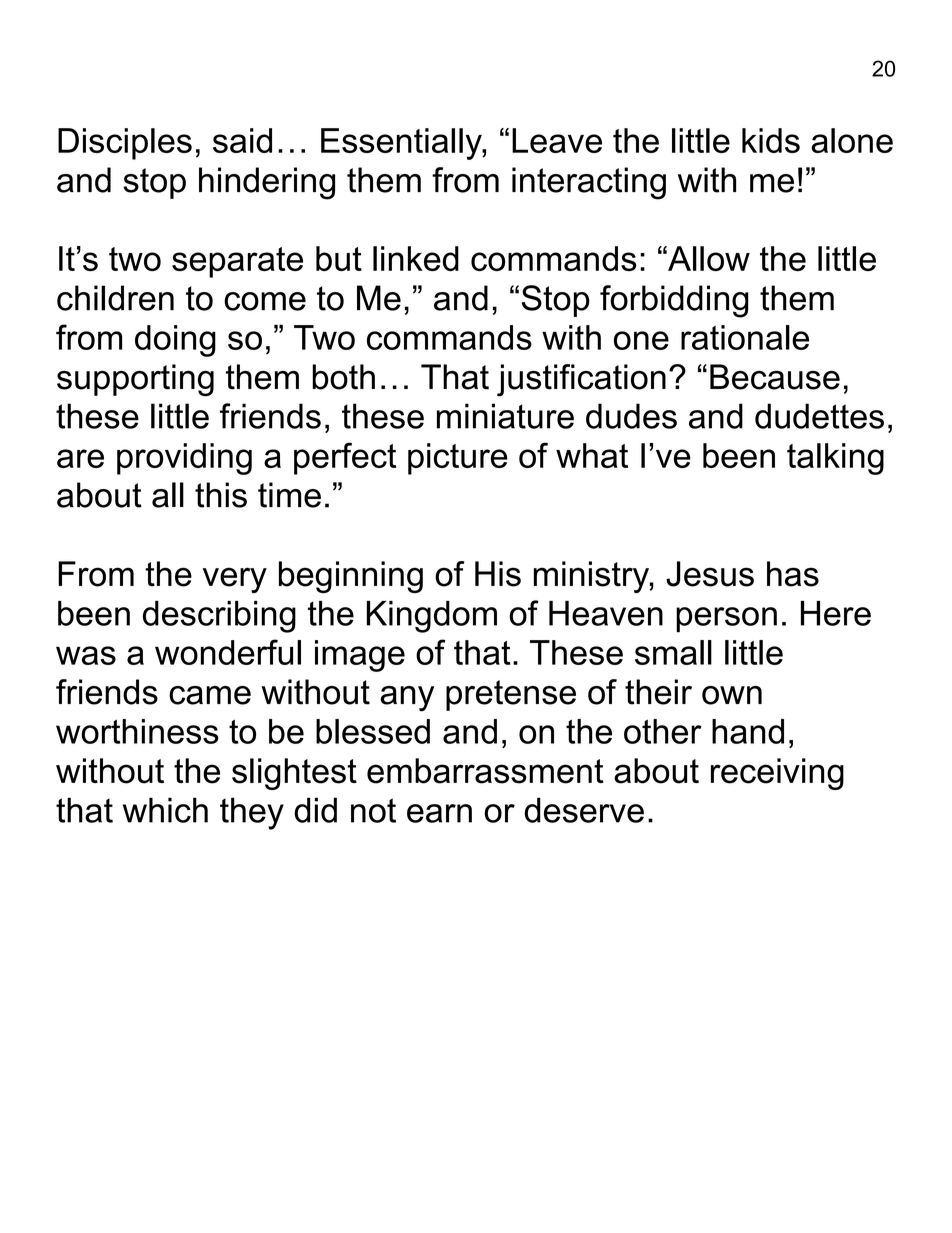 The image size is (952, 1233). I want to click on earn, so click(439, 813).
